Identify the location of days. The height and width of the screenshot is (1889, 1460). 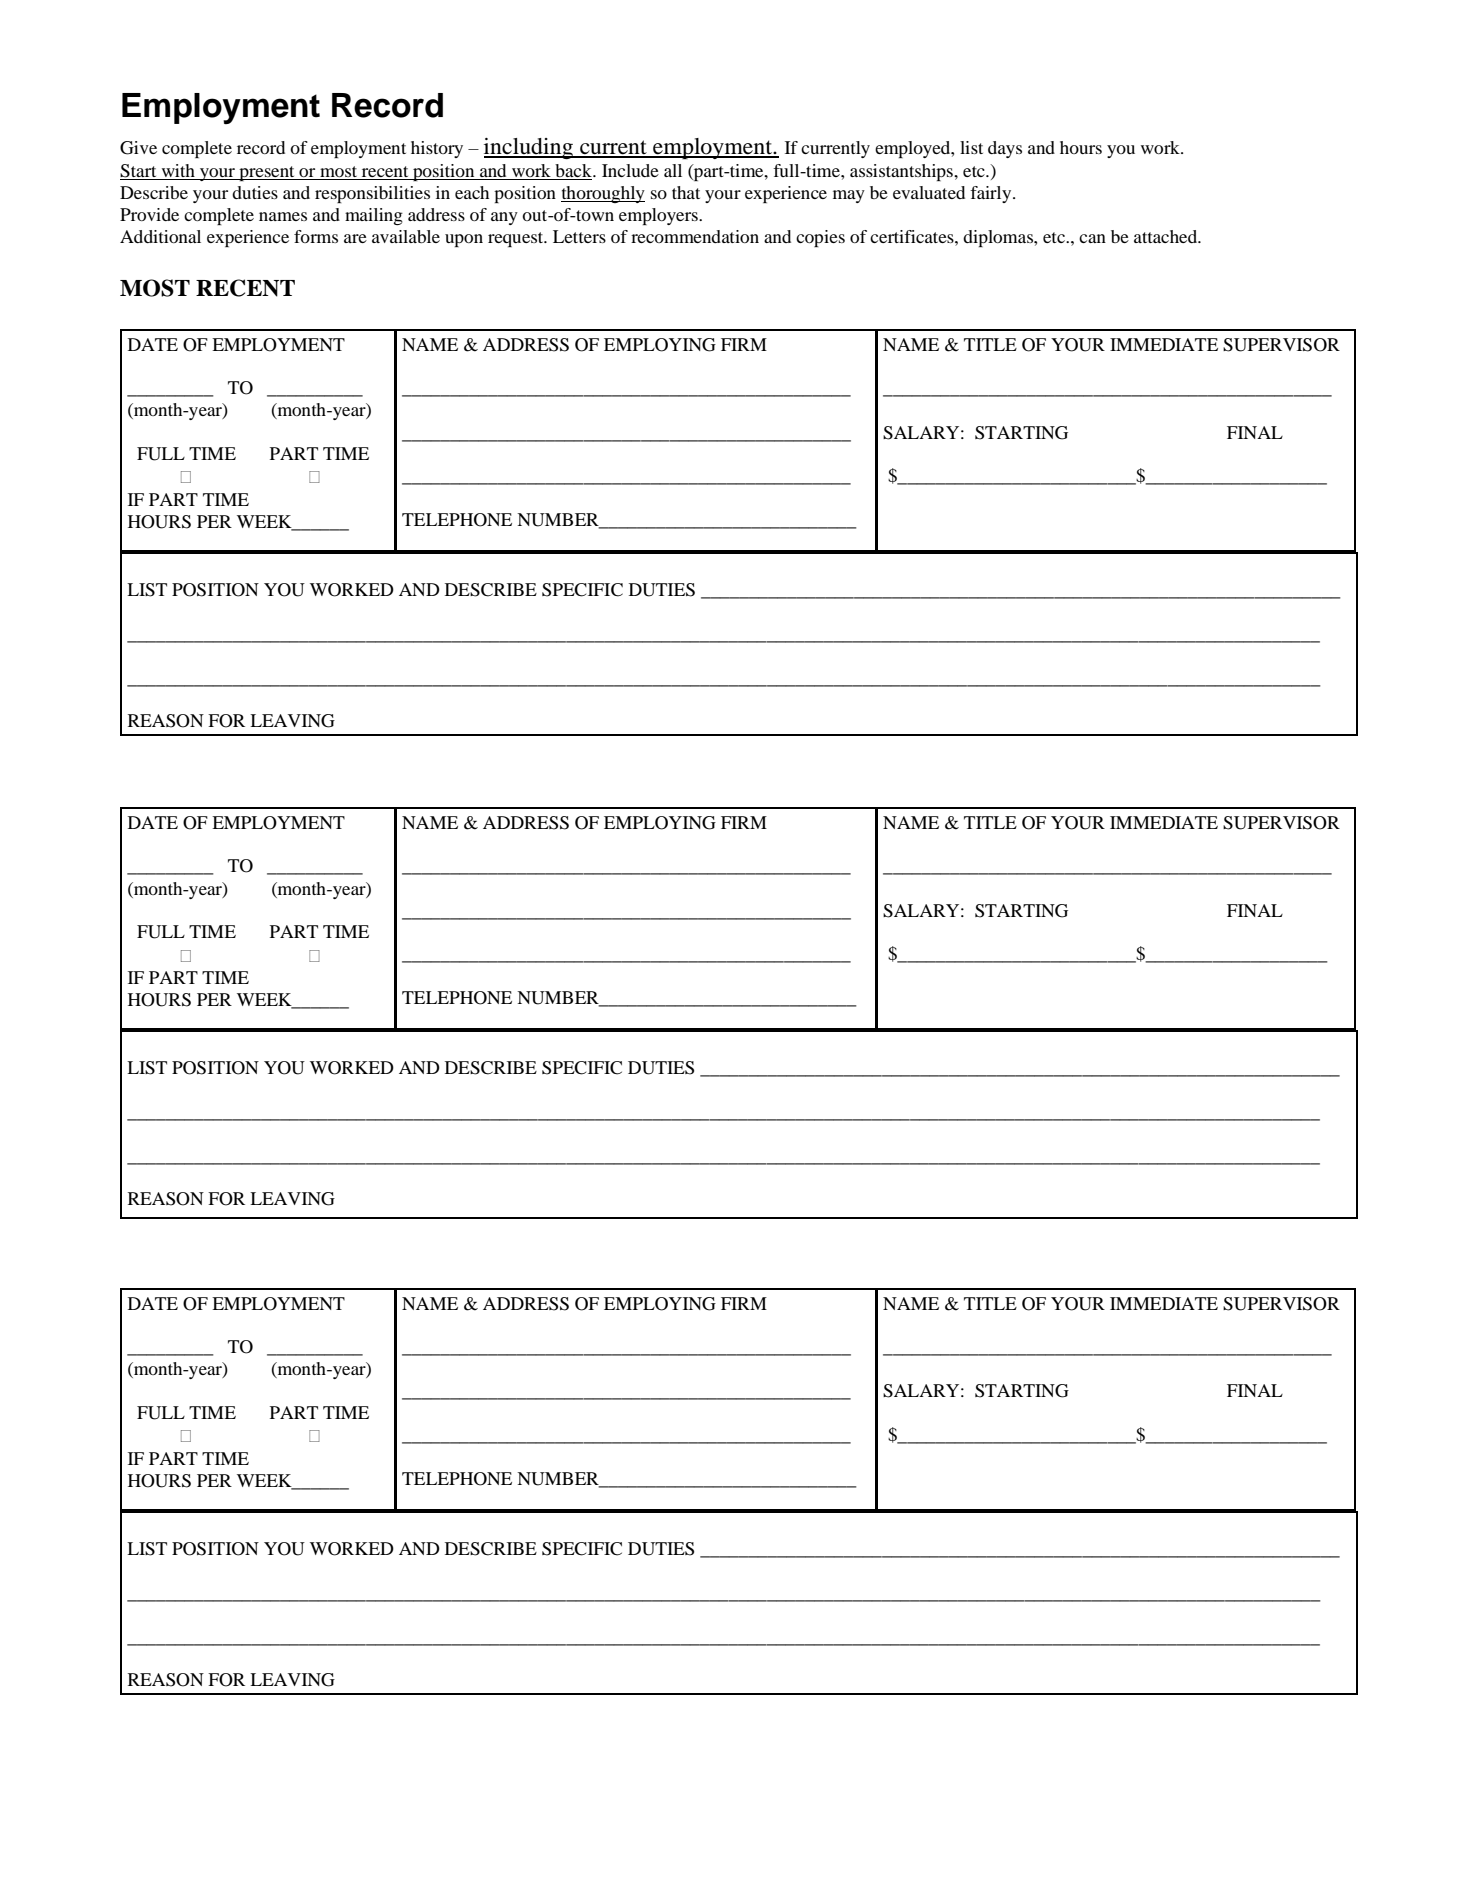
(1005, 149).
